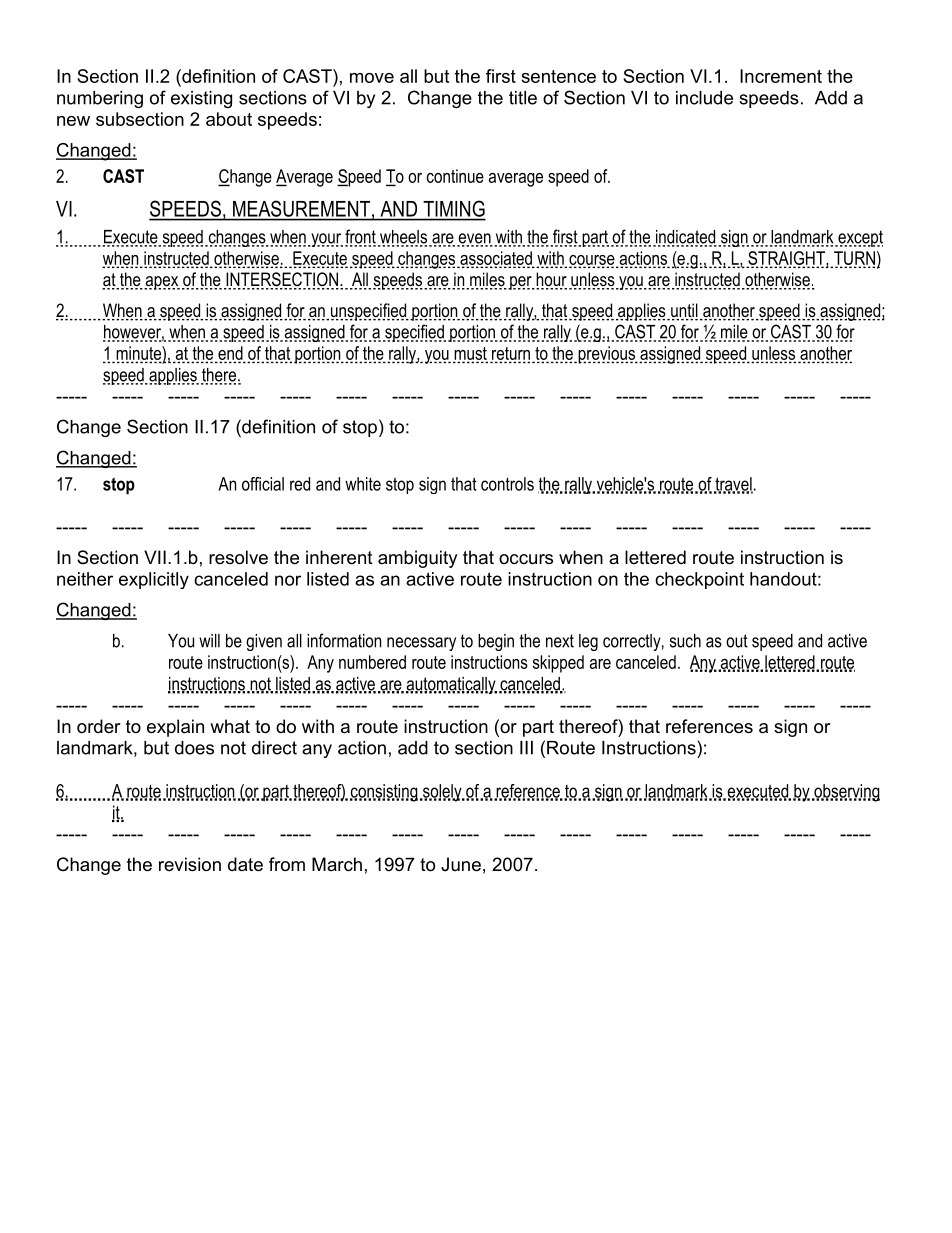 This document has height=1233, width=952. Describe the element at coordinates (606, 355) in the document. I see `previous` at that location.
